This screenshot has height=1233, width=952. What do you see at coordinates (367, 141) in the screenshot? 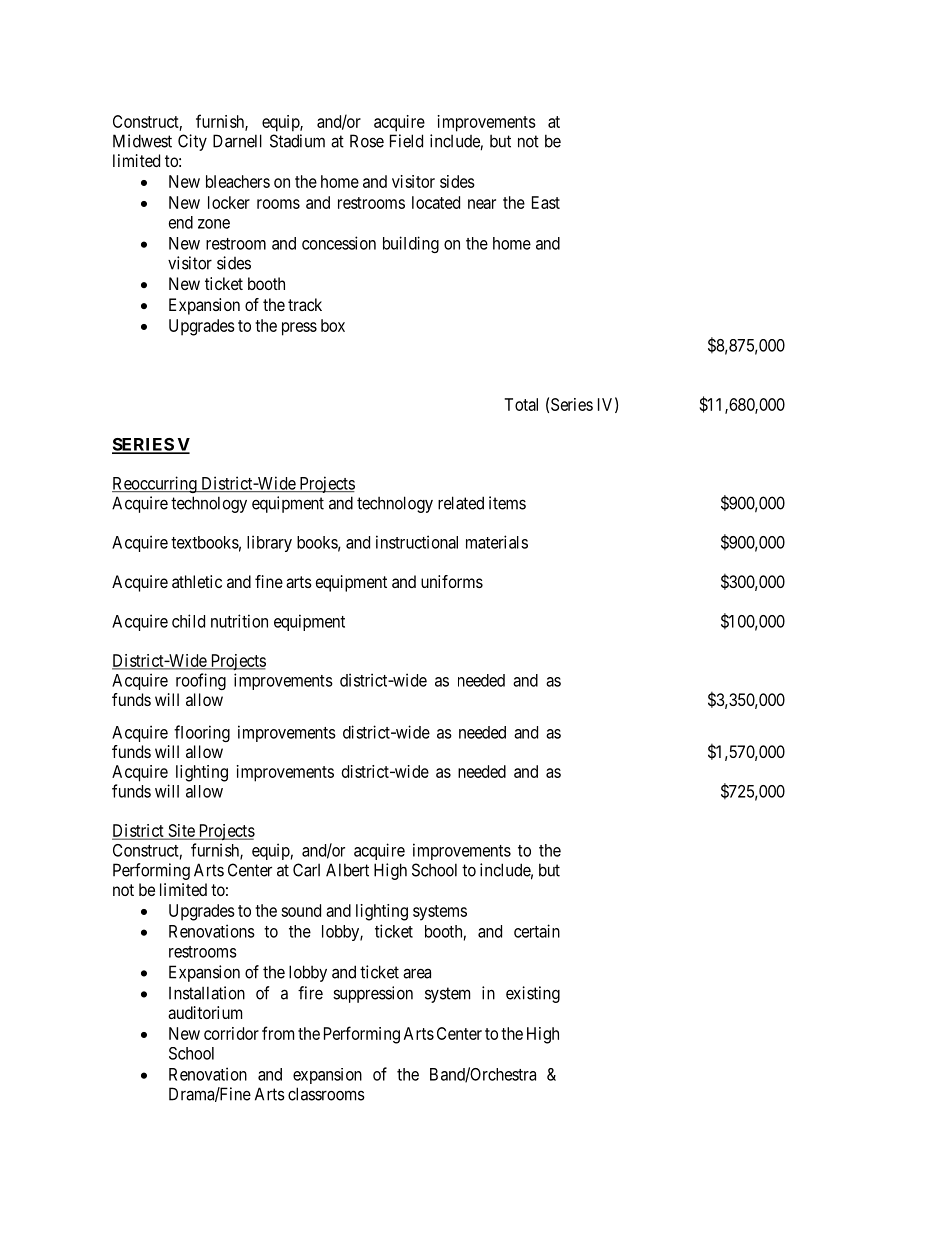
I see `Rose` at bounding box center [367, 141].
